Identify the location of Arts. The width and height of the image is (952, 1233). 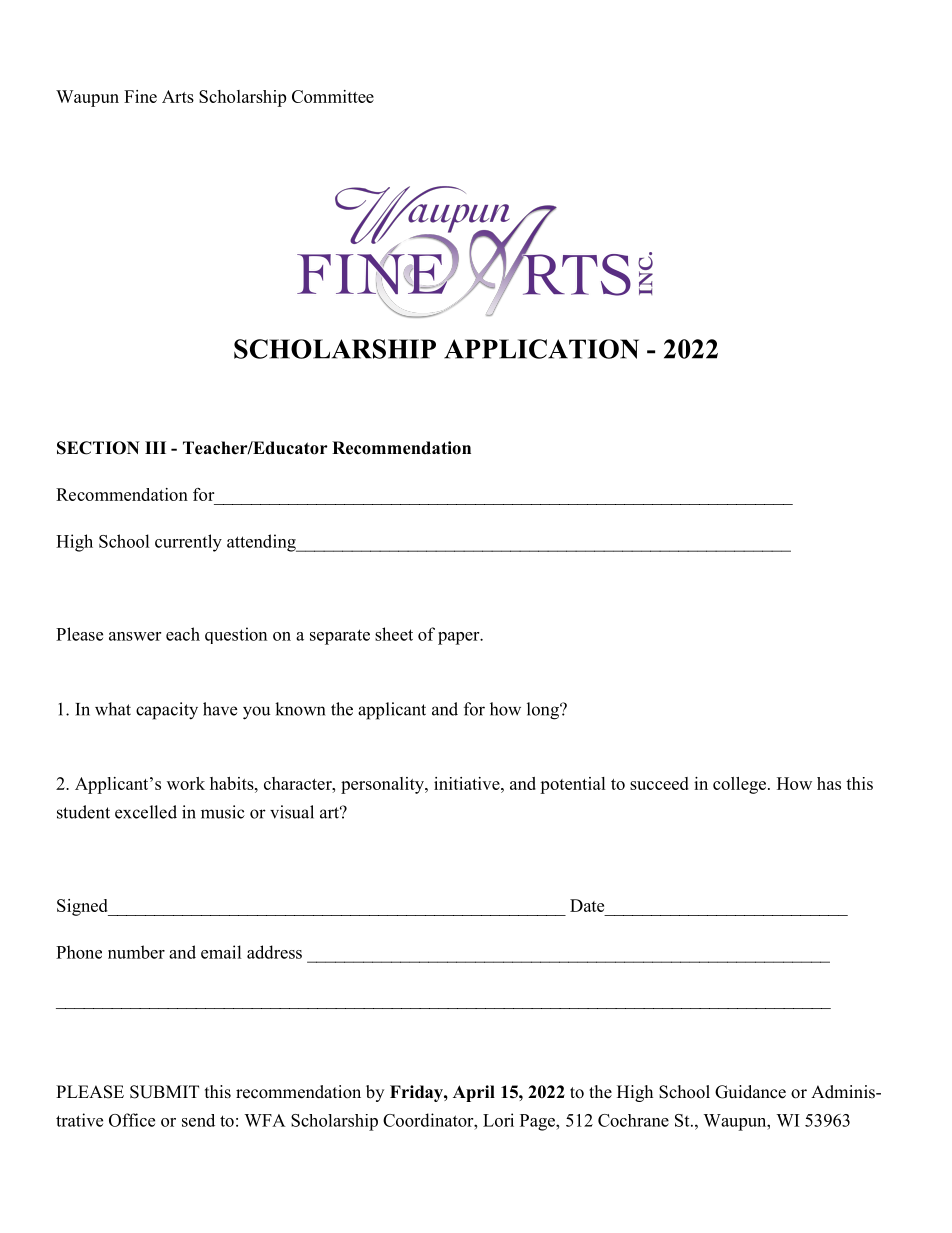
(178, 96).
